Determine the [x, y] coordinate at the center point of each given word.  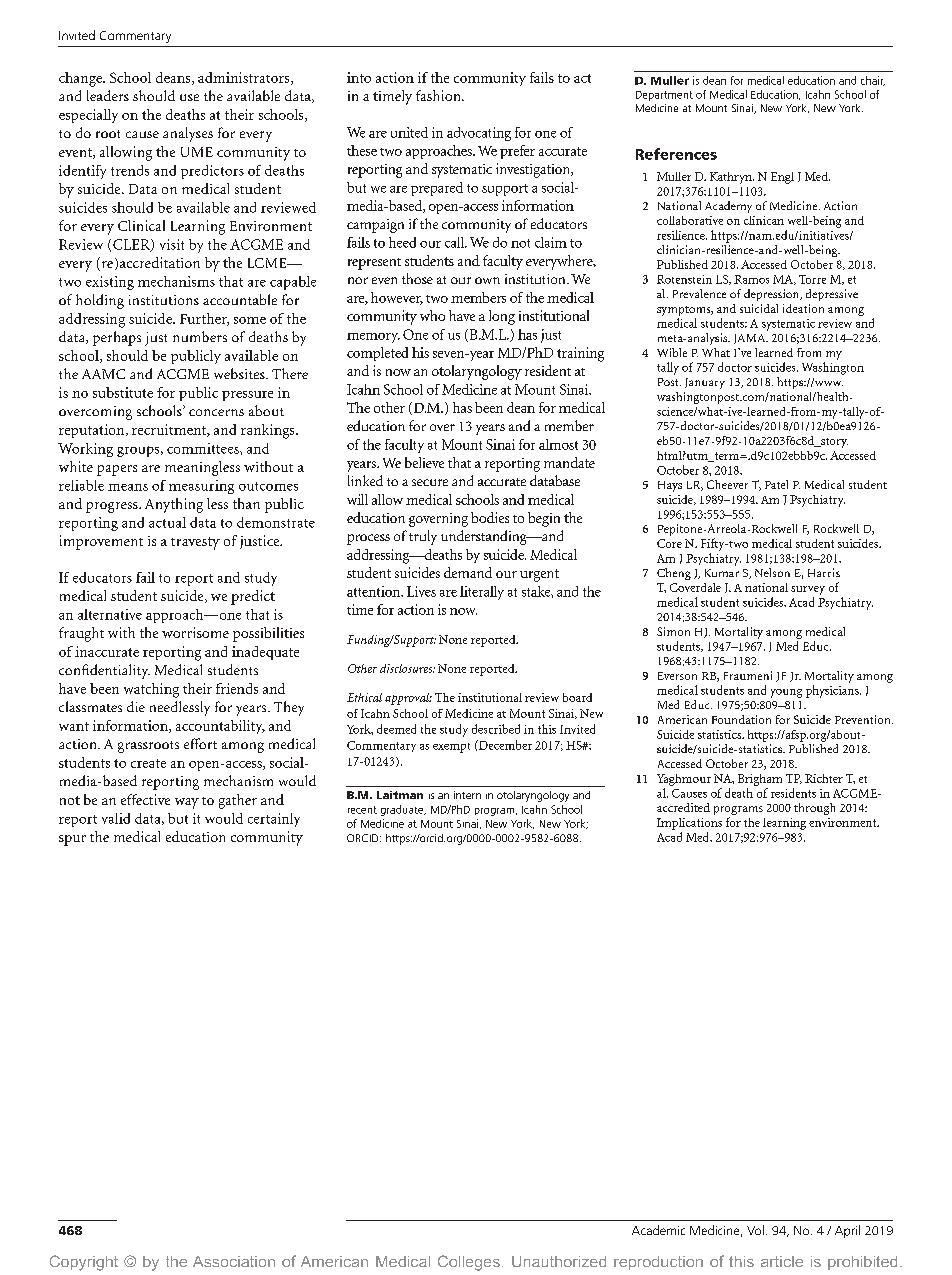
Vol [755, 1230]
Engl [782, 178]
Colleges [469, 1263]
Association [234, 1261]
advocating [479, 134]
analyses [188, 134]
